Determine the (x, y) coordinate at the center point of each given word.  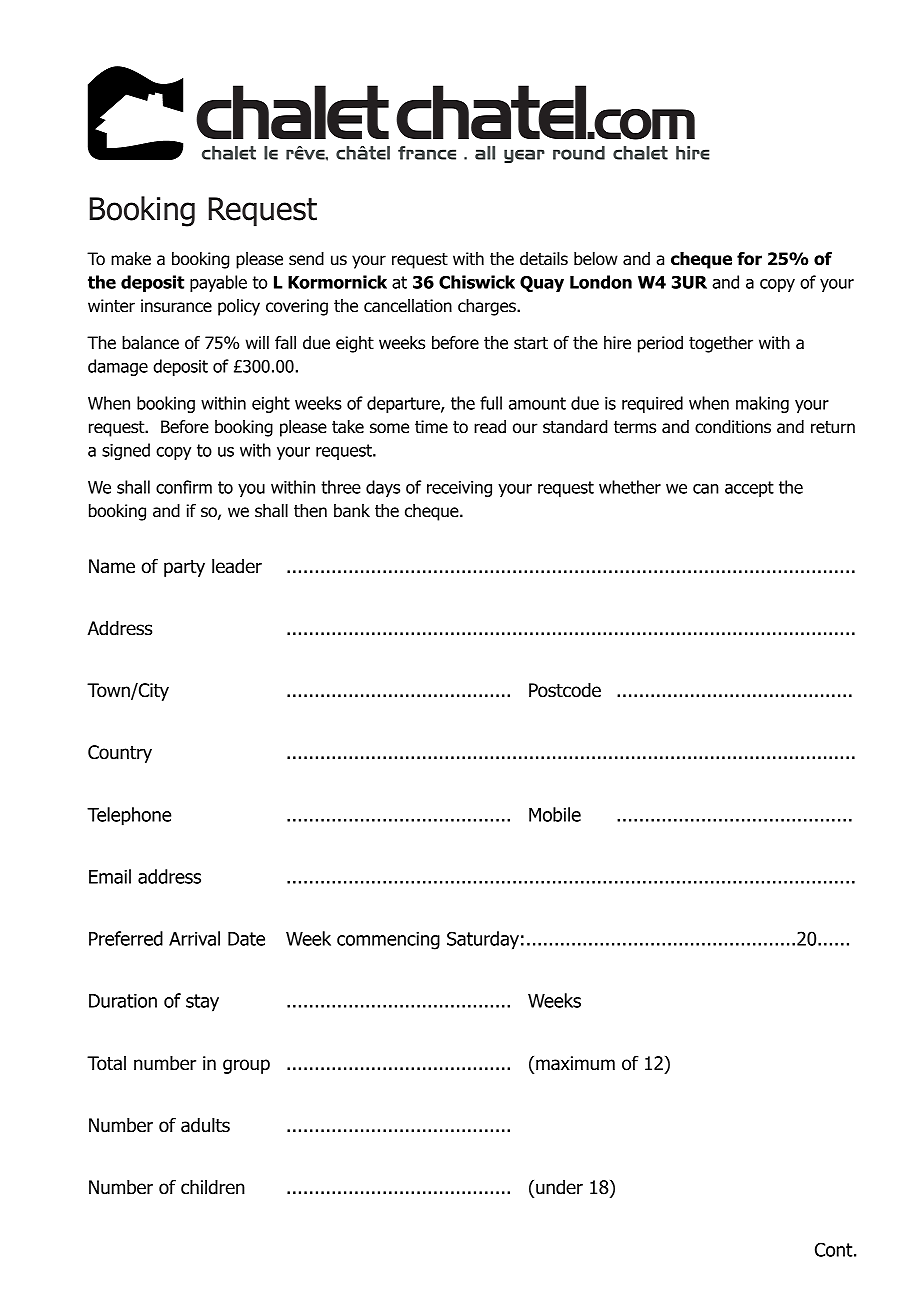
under (559, 1187)
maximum (575, 1063)
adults (205, 1125)
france (427, 153)
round (579, 153)
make (131, 259)
